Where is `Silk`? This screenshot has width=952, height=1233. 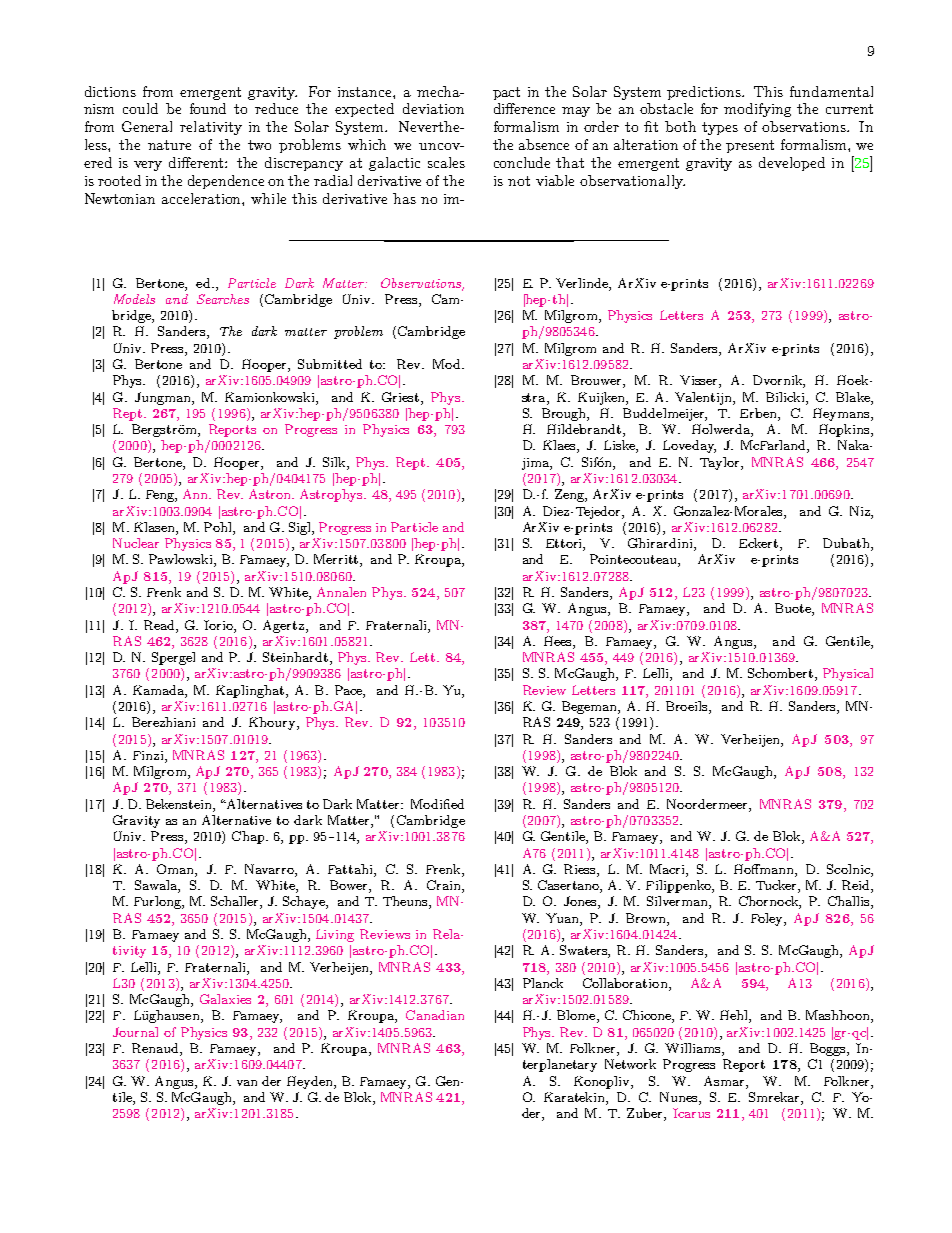 Silk is located at coordinates (335, 463).
